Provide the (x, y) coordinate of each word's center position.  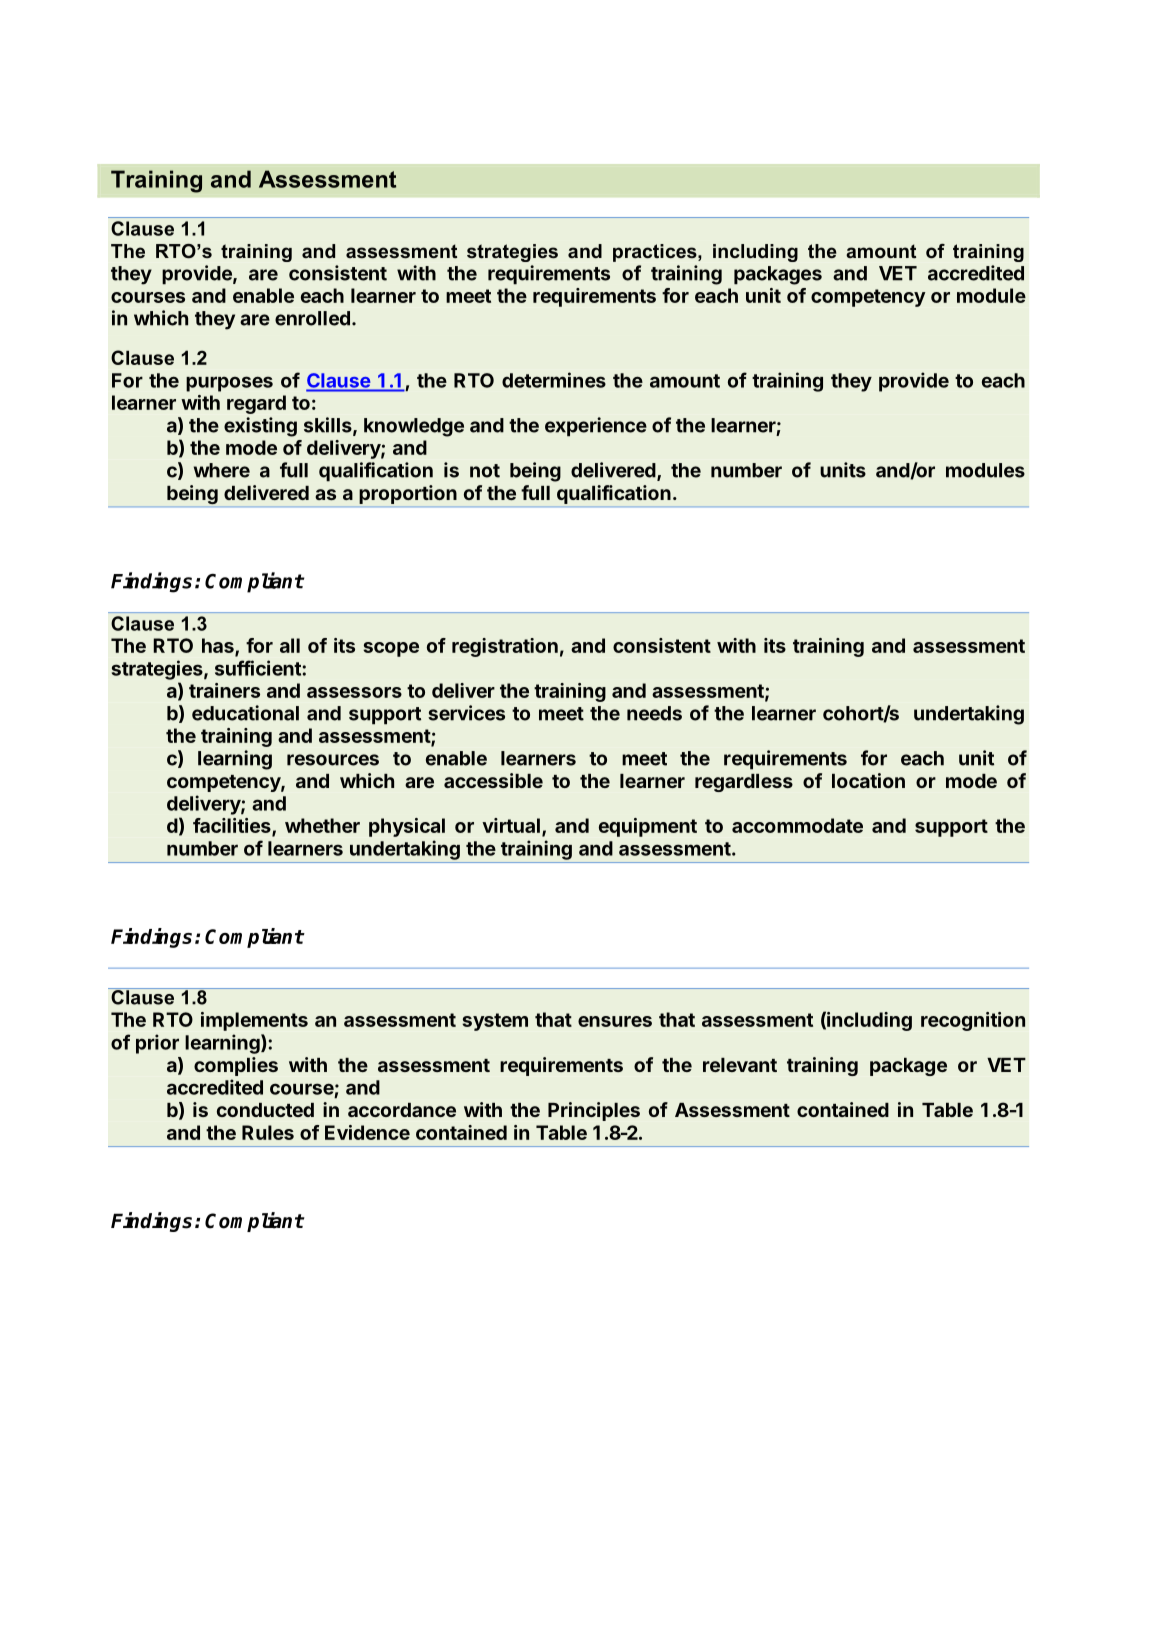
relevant (740, 1065)
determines (554, 380)
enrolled (312, 318)
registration (505, 647)
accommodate (797, 825)
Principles (594, 1111)
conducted (265, 1110)
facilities (233, 827)
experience (596, 427)
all (290, 645)
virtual (511, 825)
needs (654, 713)
